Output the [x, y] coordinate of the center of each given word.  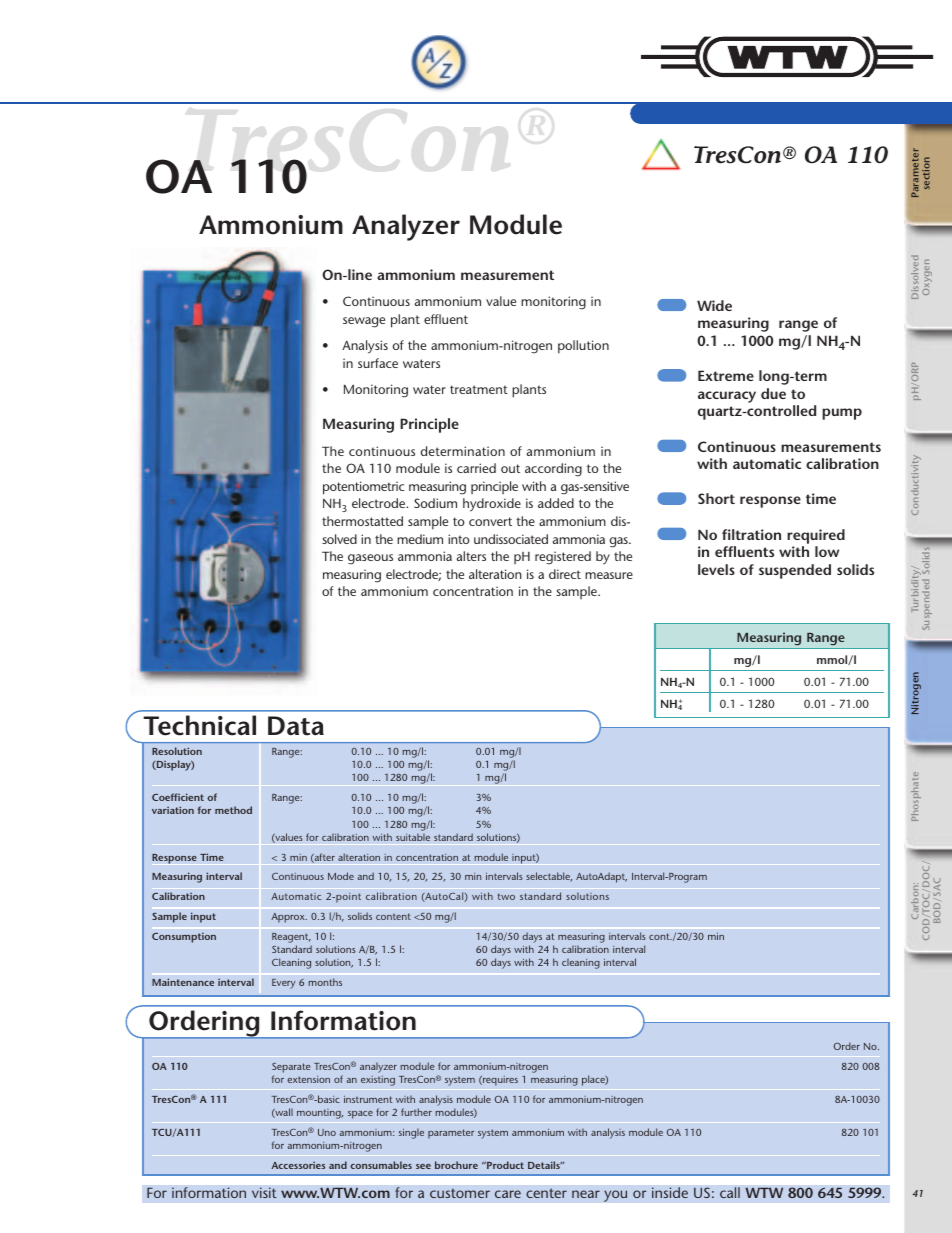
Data [296, 726]
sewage [364, 322]
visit [264, 1192]
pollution [583, 347]
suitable [413, 837]
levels [716, 569]
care [508, 1194]
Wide [714, 305]
